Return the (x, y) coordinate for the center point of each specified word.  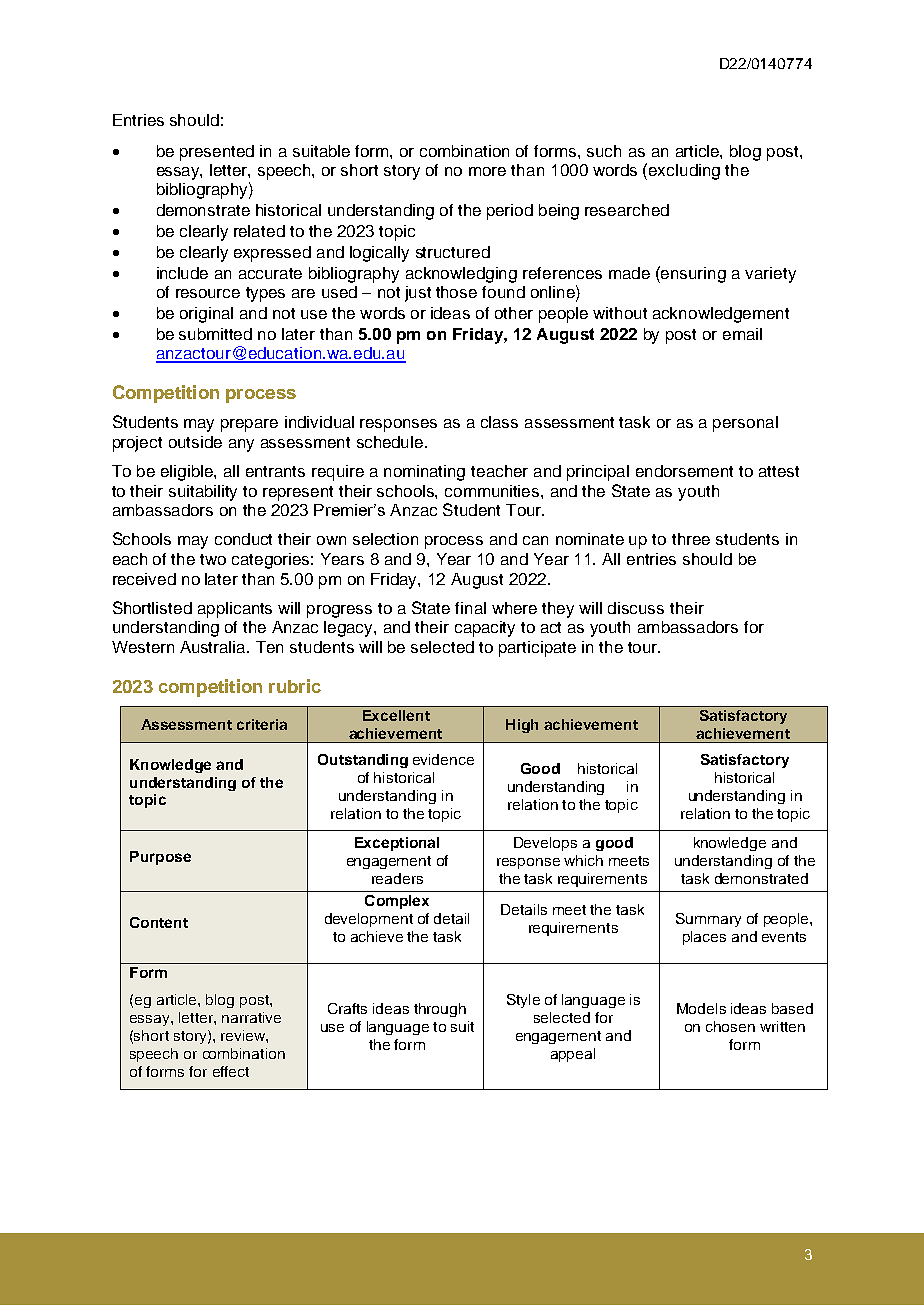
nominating (424, 473)
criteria (262, 724)
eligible (188, 473)
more (487, 171)
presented (217, 153)
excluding (684, 172)
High (522, 726)
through (440, 1010)
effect (231, 1071)
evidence (443, 759)
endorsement (684, 471)
